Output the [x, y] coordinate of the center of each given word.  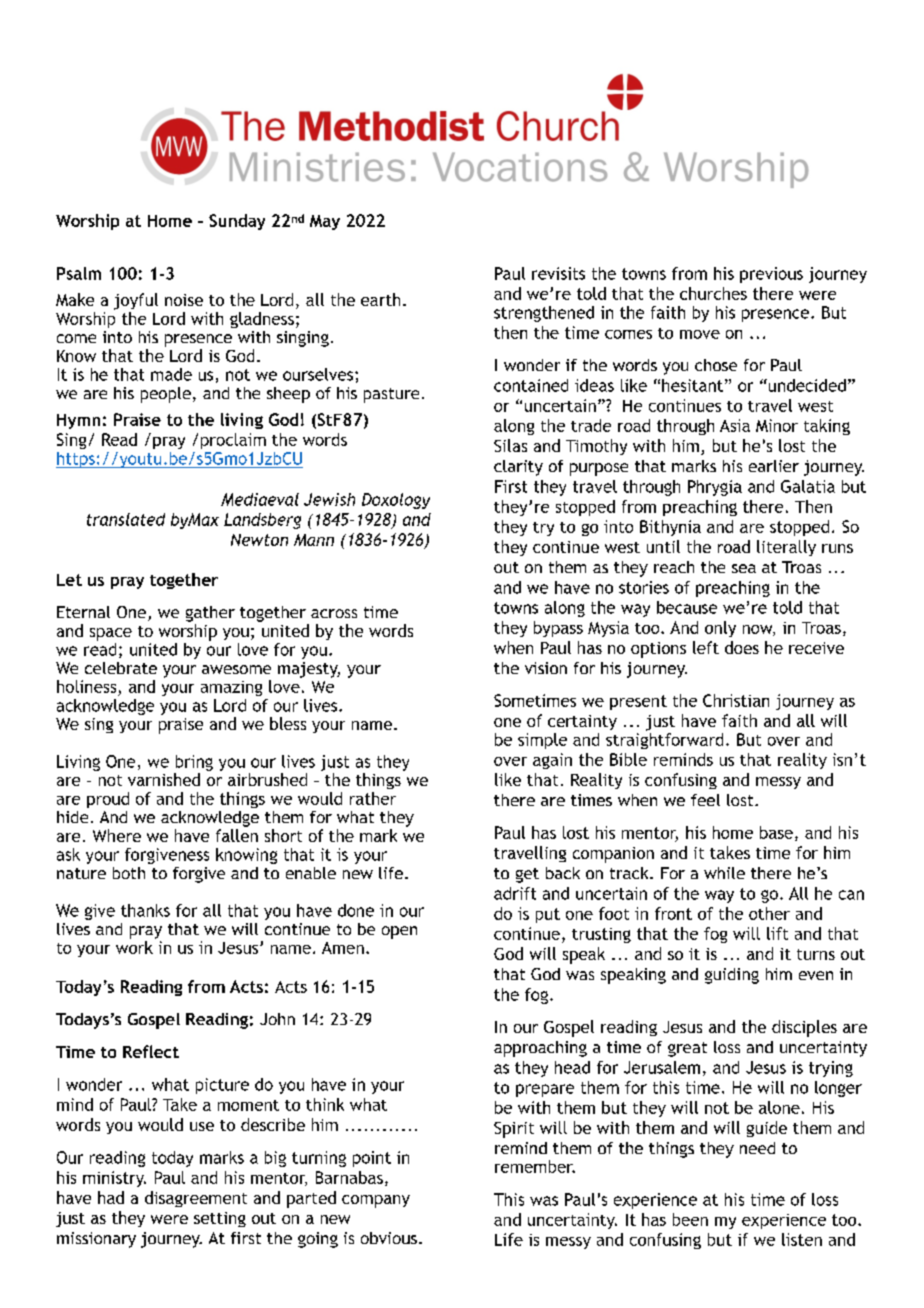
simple [542, 741]
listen [802, 1239]
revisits [558, 273]
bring [194, 763]
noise [184, 300]
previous [771, 275]
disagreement [196, 1199]
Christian [736, 700]
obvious [389, 1238]
